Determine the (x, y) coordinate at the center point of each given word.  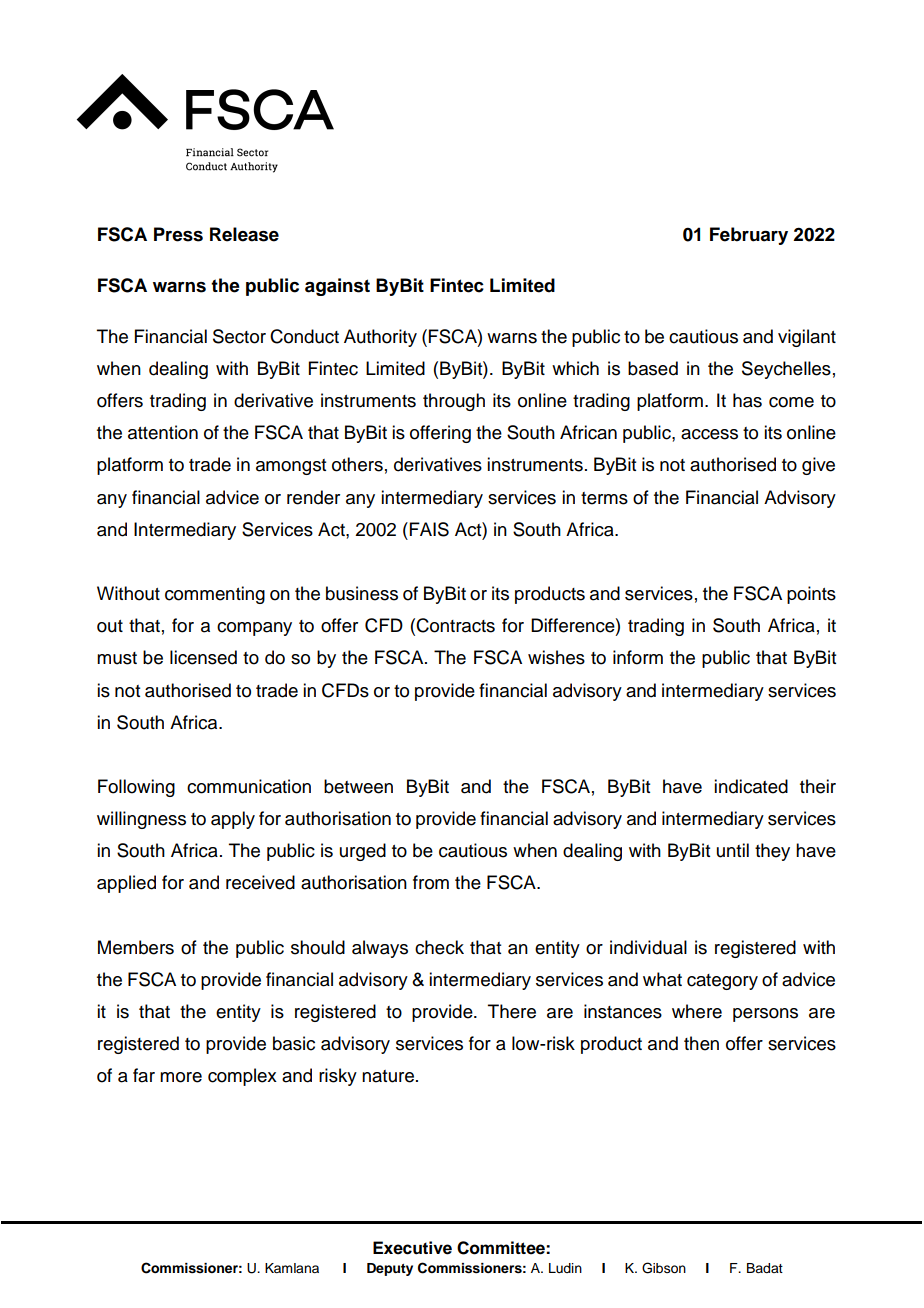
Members (136, 947)
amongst (291, 467)
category (722, 982)
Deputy (390, 1269)
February (749, 236)
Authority (380, 338)
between (358, 786)
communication (249, 786)
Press (178, 234)
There (512, 1011)
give (818, 466)
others (357, 464)
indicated (751, 786)
